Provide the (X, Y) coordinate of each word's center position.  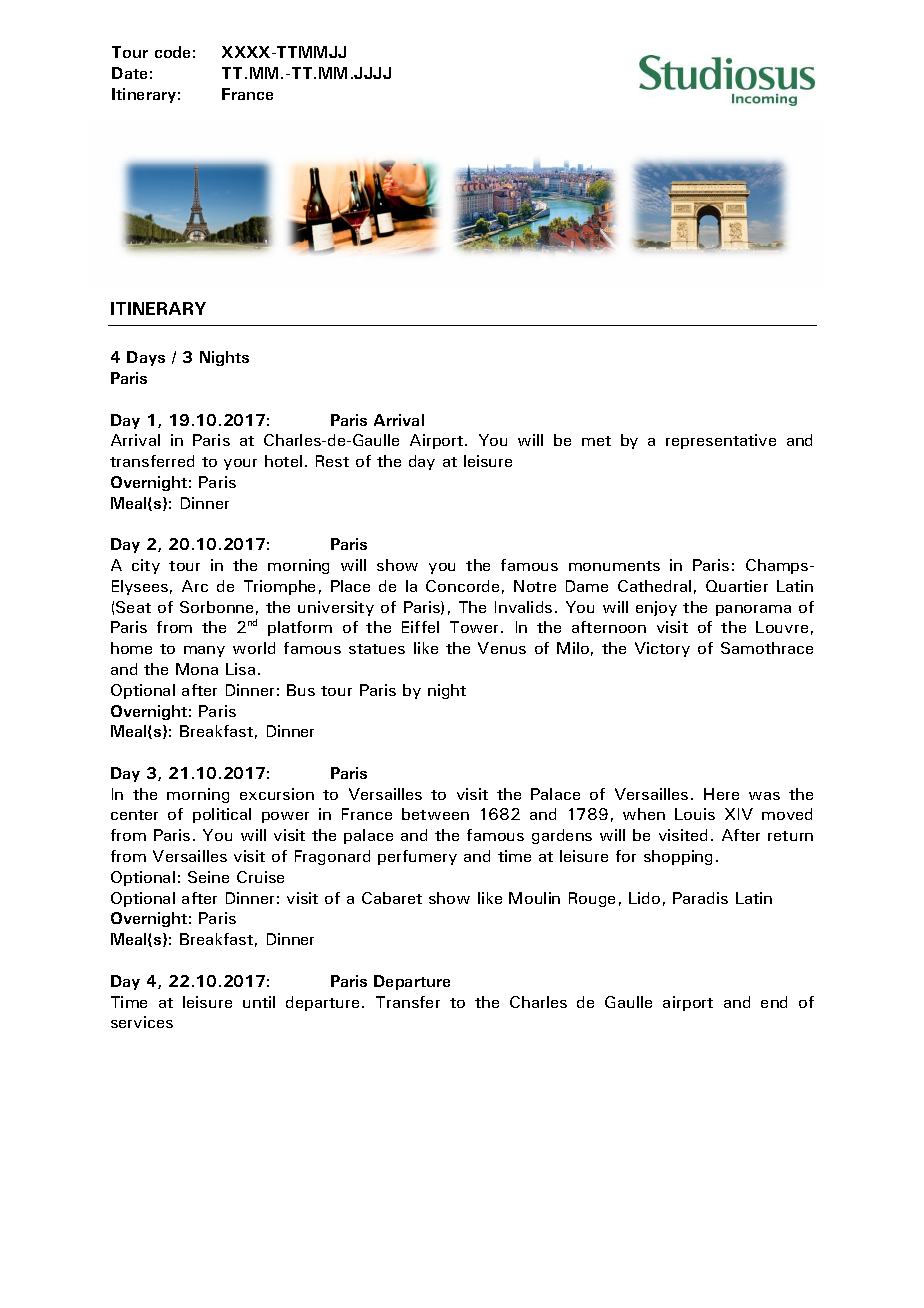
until (259, 1002)
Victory (662, 649)
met (596, 441)
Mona (197, 669)
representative (721, 441)
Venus (502, 648)
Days (146, 358)
